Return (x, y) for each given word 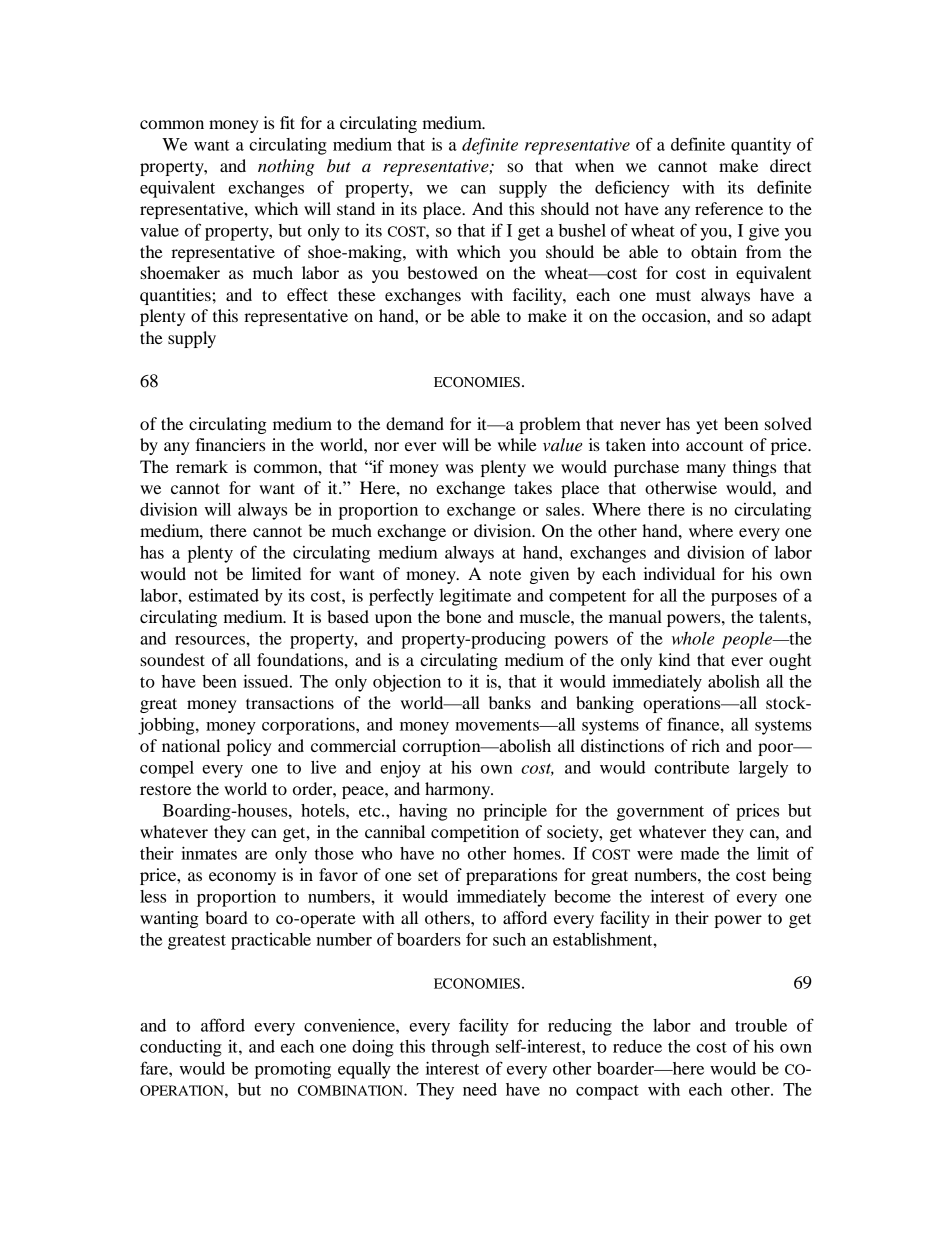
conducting (181, 1048)
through (460, 1048)
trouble (761, 1025)
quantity (761, 146)
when (594, 165)
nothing (286, 167)
